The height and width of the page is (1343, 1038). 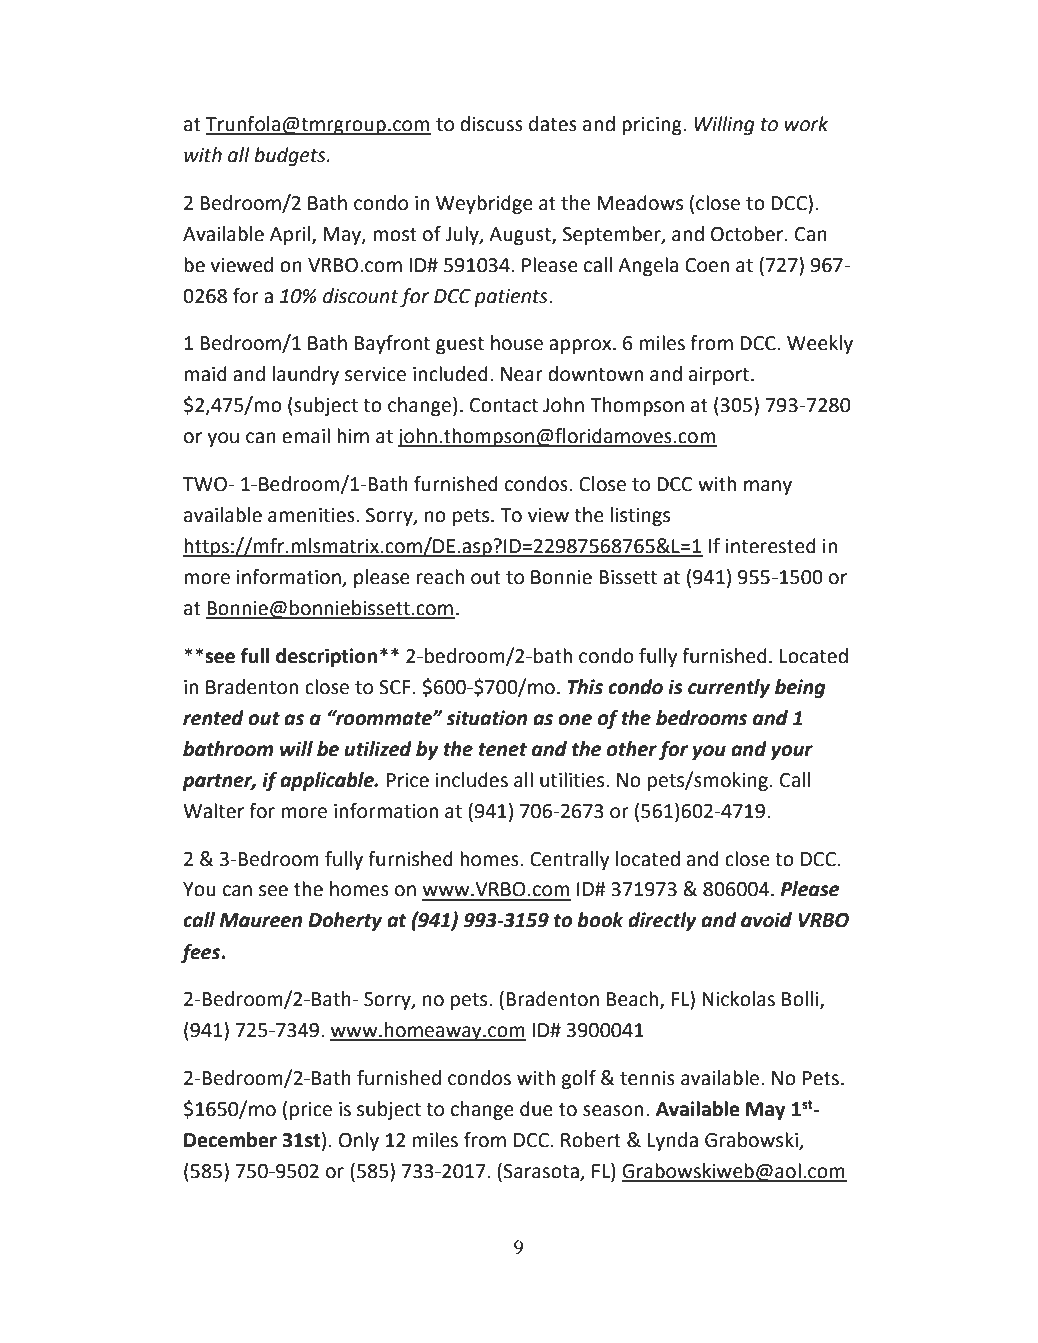 I want to click on due, so click(x=536, y=1109).
